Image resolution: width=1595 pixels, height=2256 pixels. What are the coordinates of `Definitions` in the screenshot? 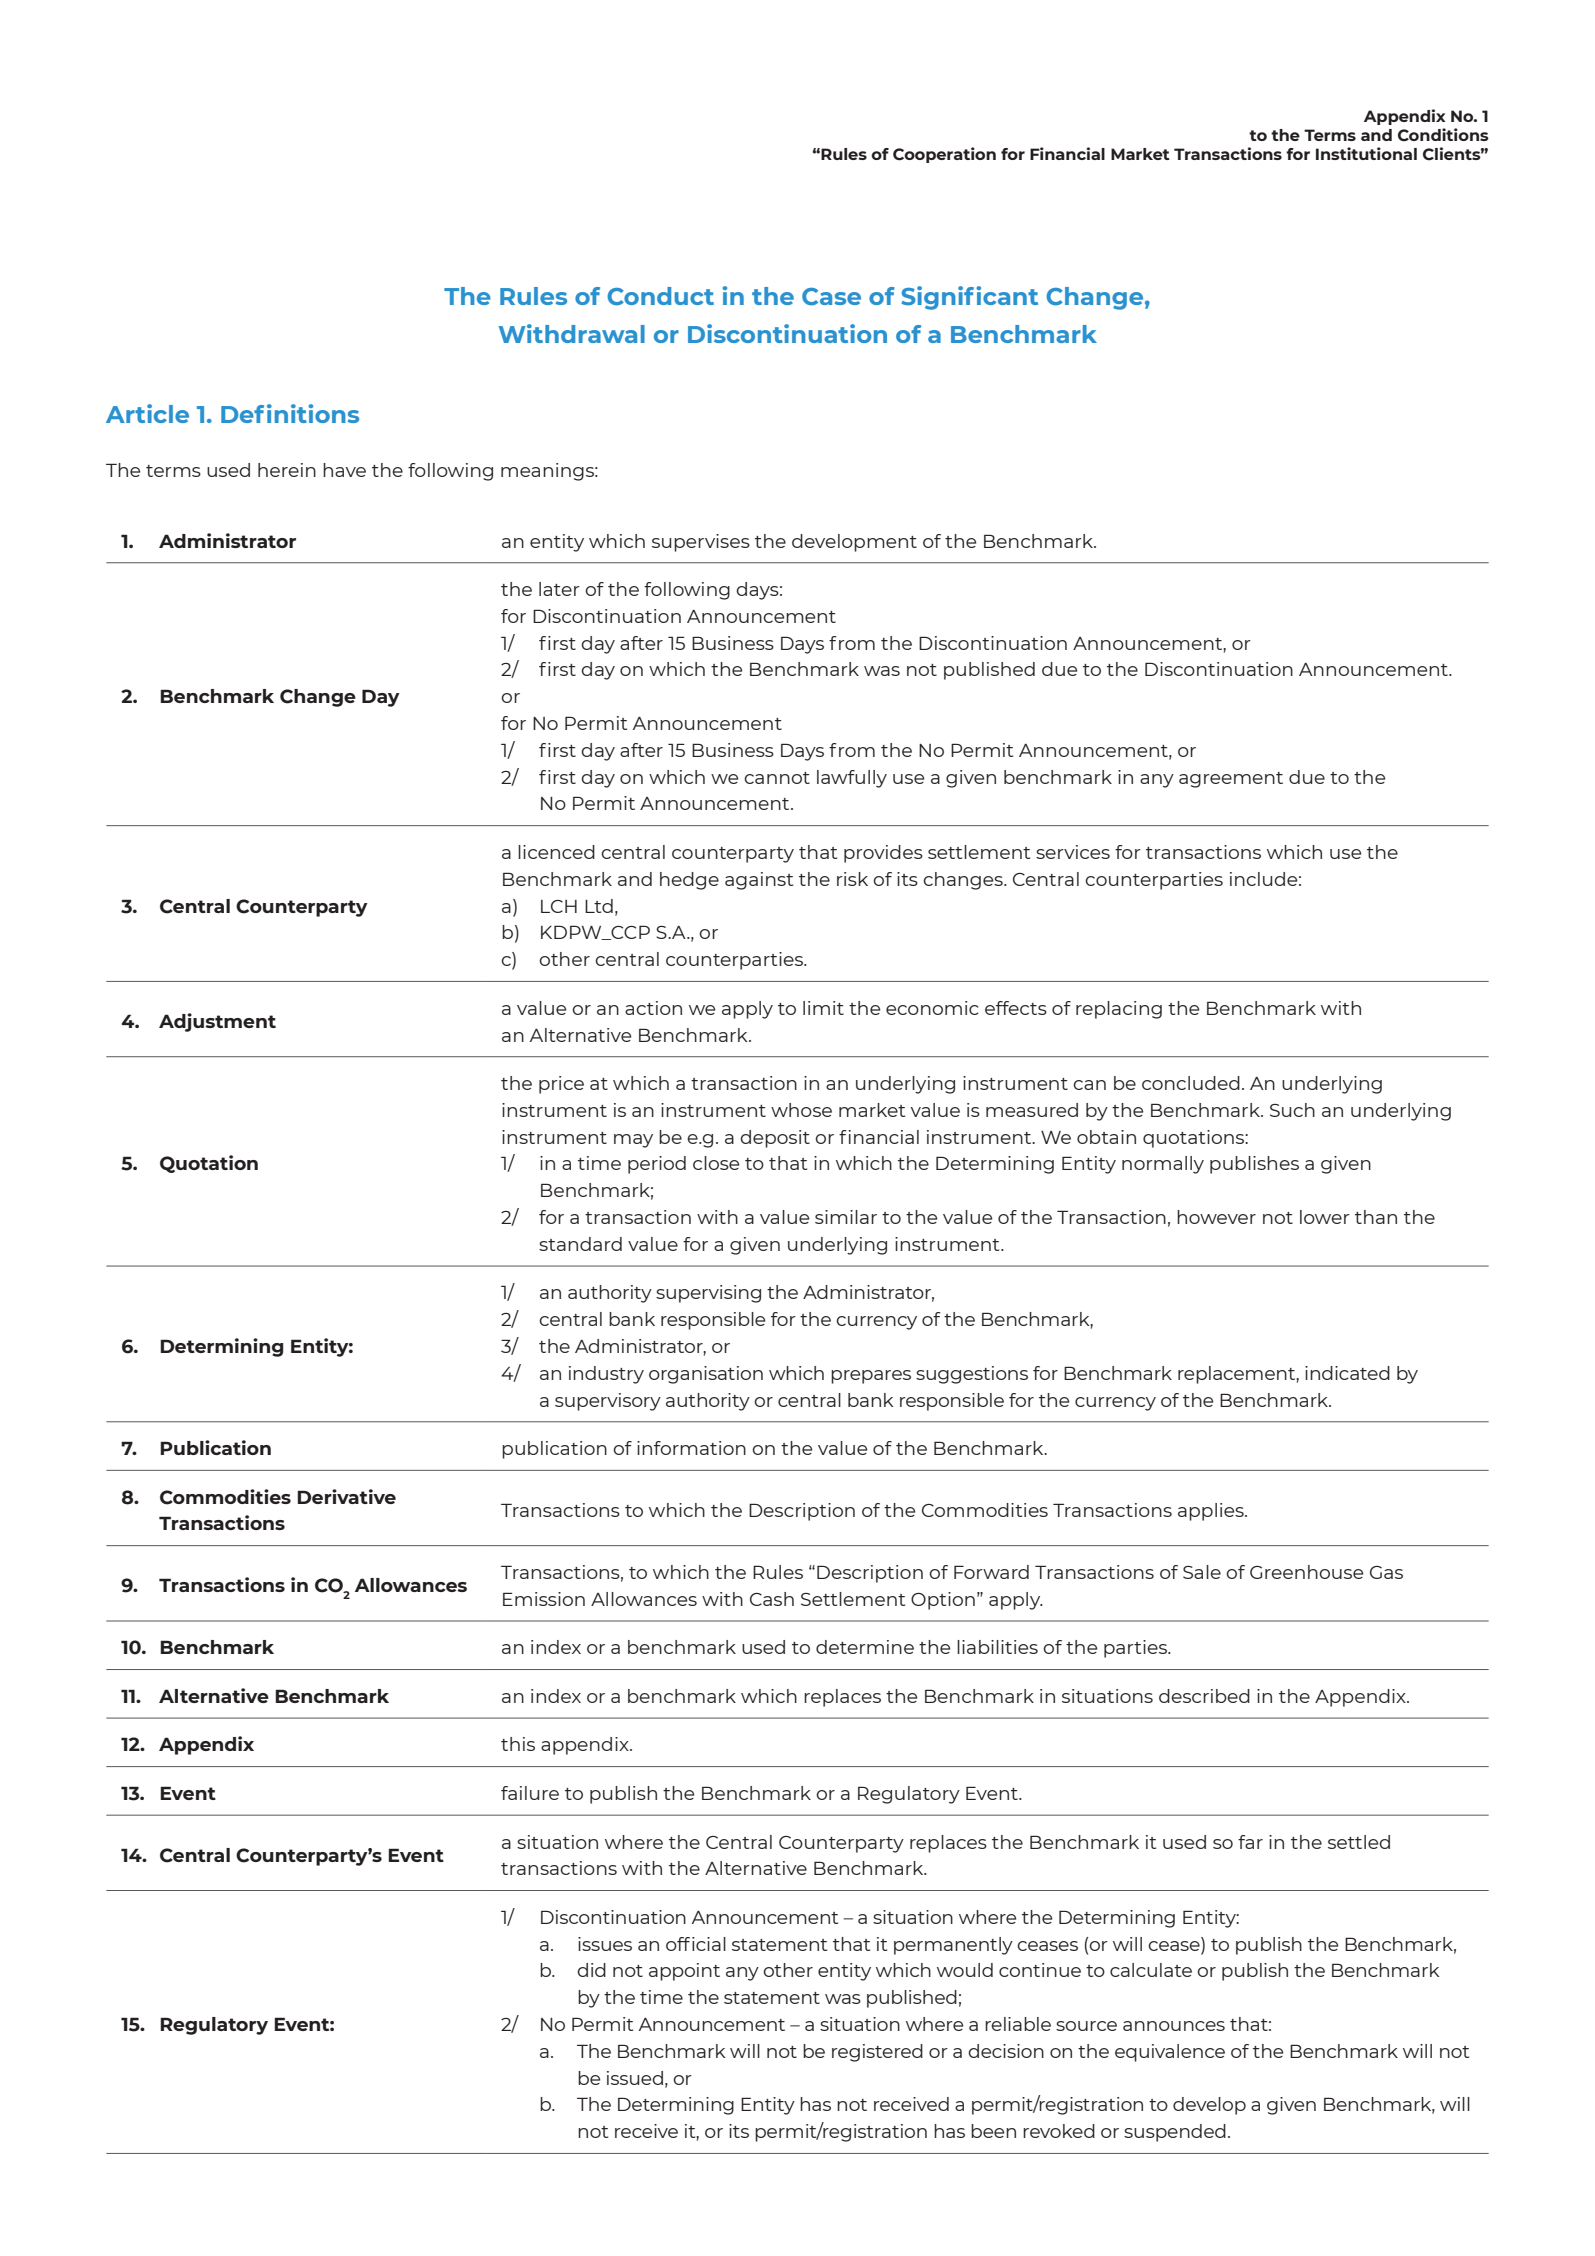 It's located at (290, 413).
